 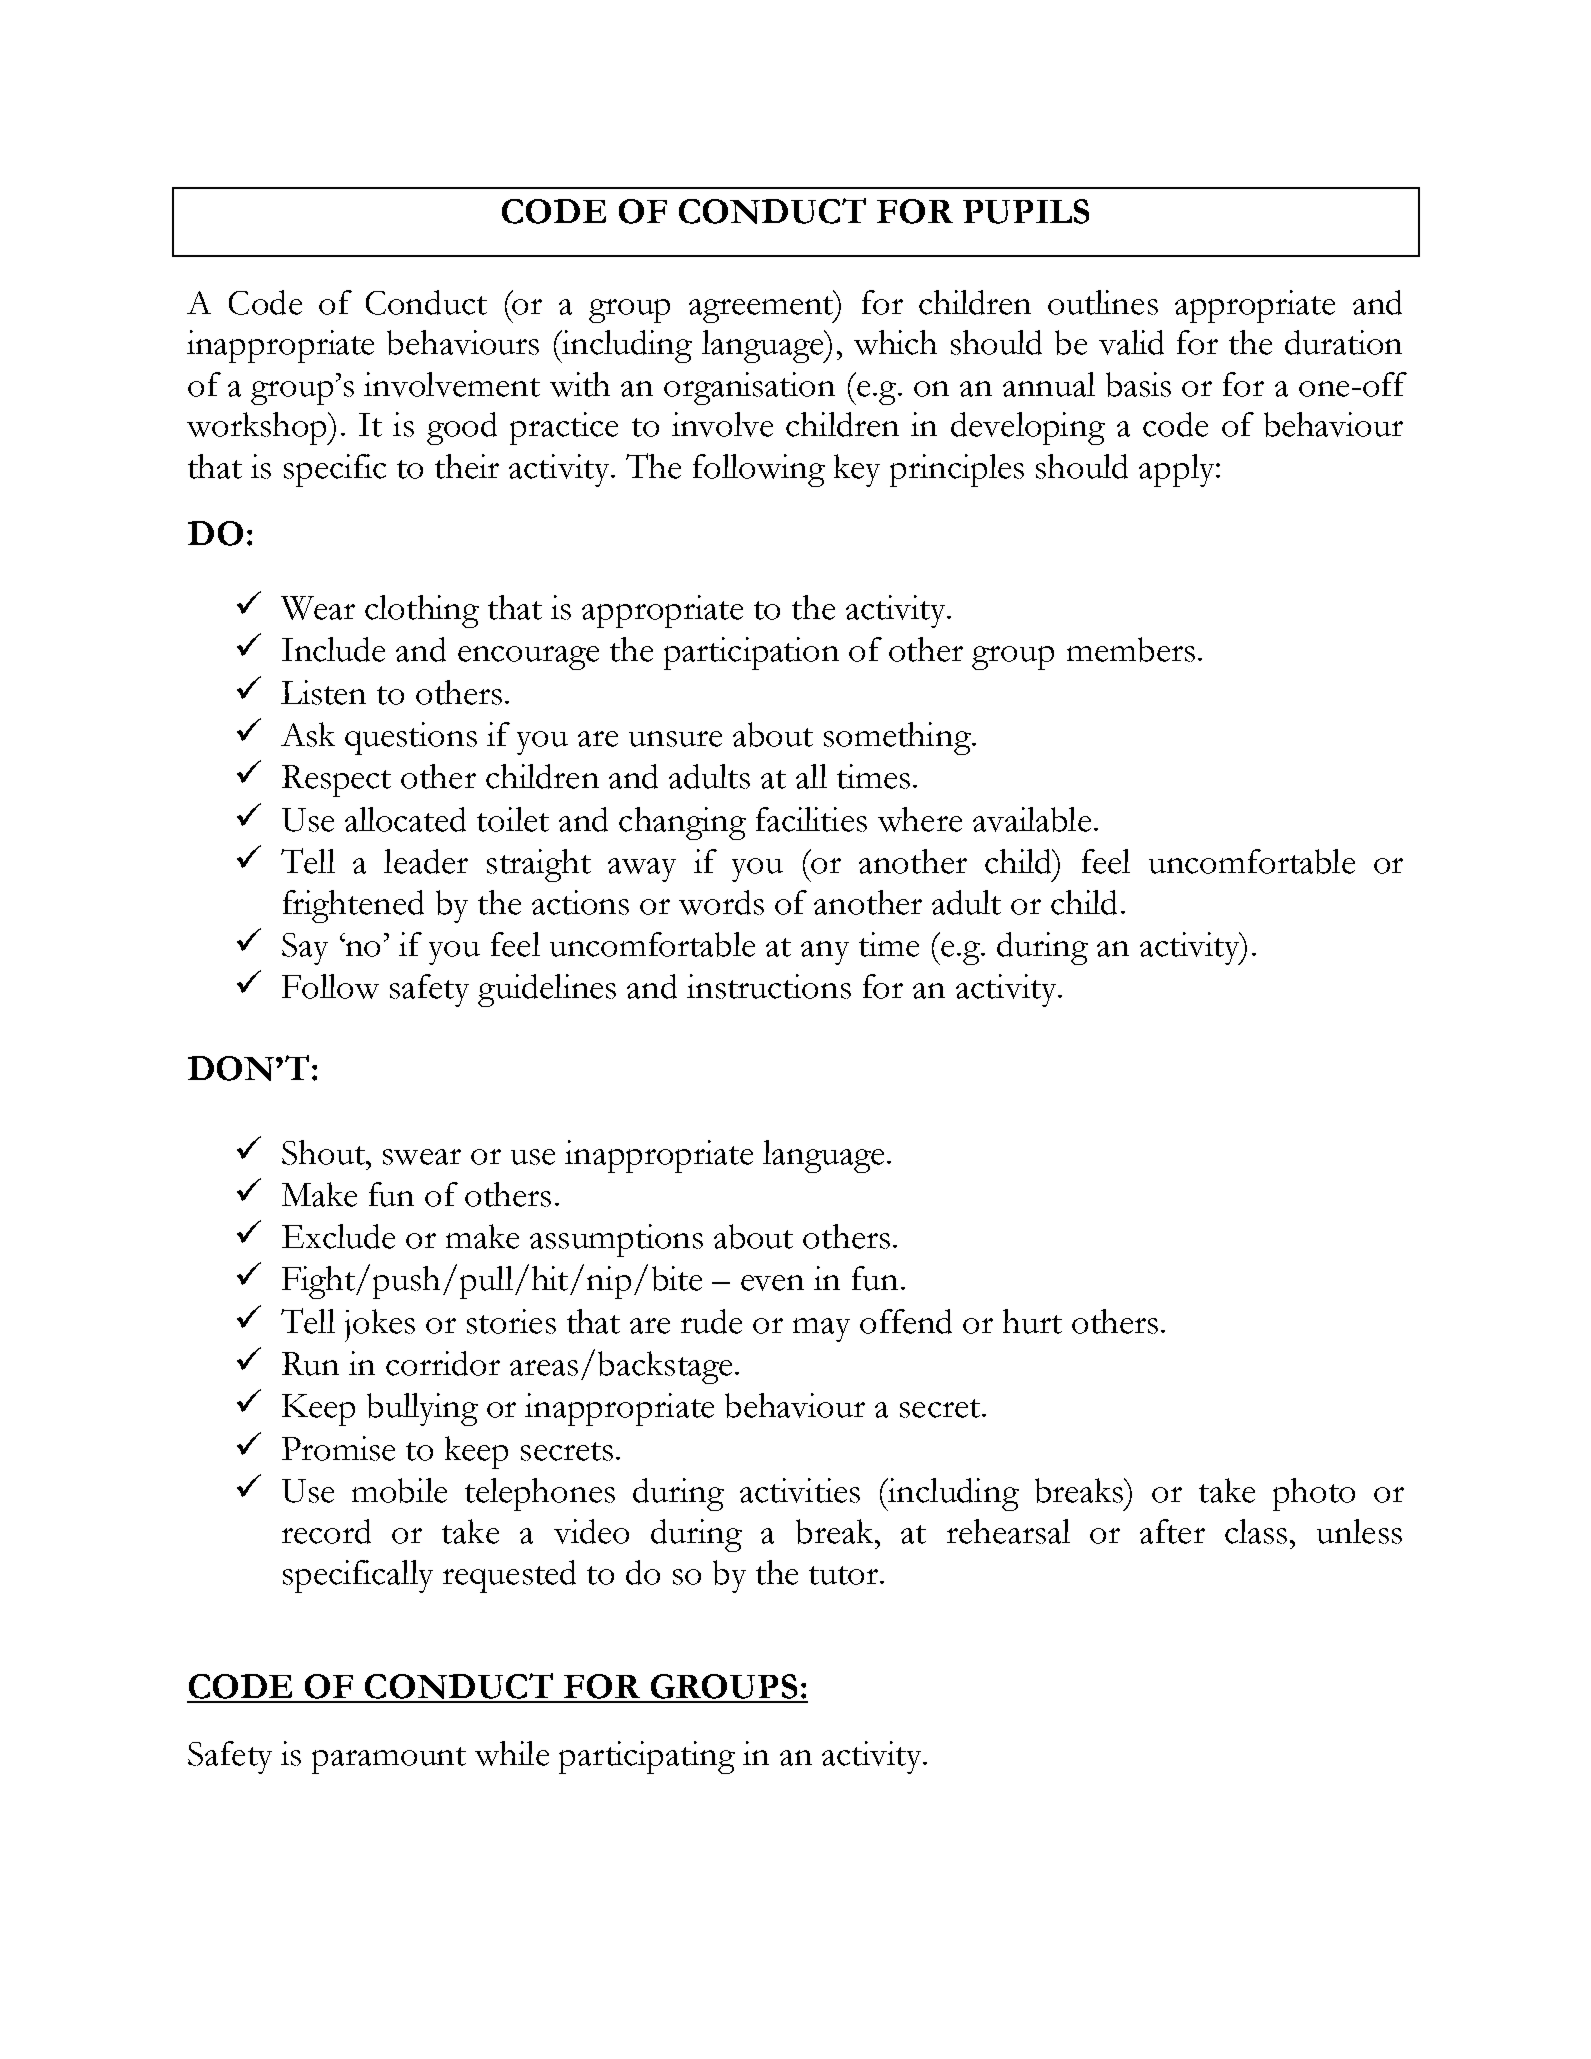 What do you see at coordinates (305, 949) in the screenshot?
I see `Say` at bounding box center [305, 949].
